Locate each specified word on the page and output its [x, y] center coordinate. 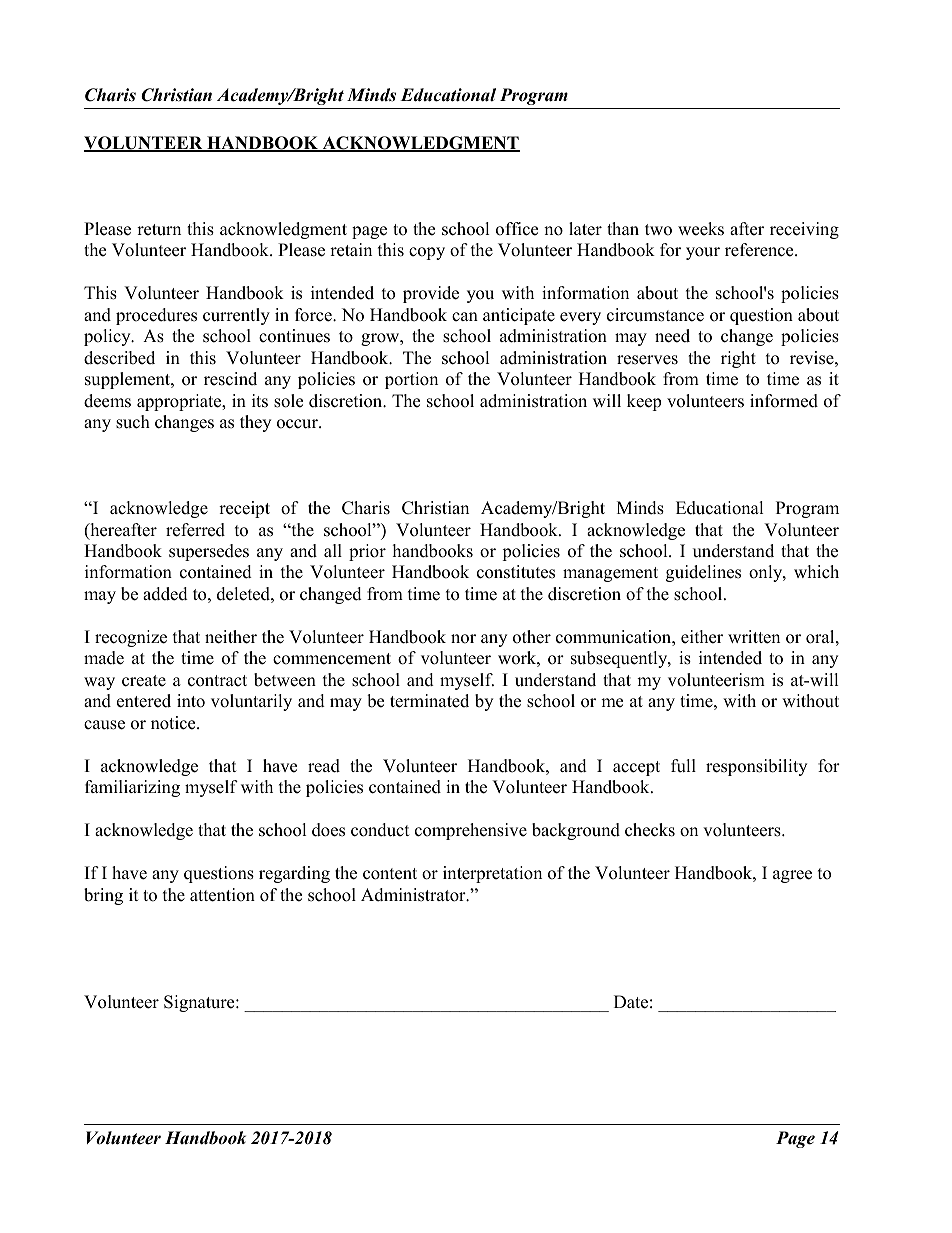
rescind [230, 379]
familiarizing [132, 788]
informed [784, 401]
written [754, 637]
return [159, 230]
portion [411, 380]
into [191, 701]
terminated [429, 701]
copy [427, 253]
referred [195, 530]
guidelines [703, 573]
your [703, 253]
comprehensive [471, 831]
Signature [200, 1003]
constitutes [516, 572]
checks [650, 830]
